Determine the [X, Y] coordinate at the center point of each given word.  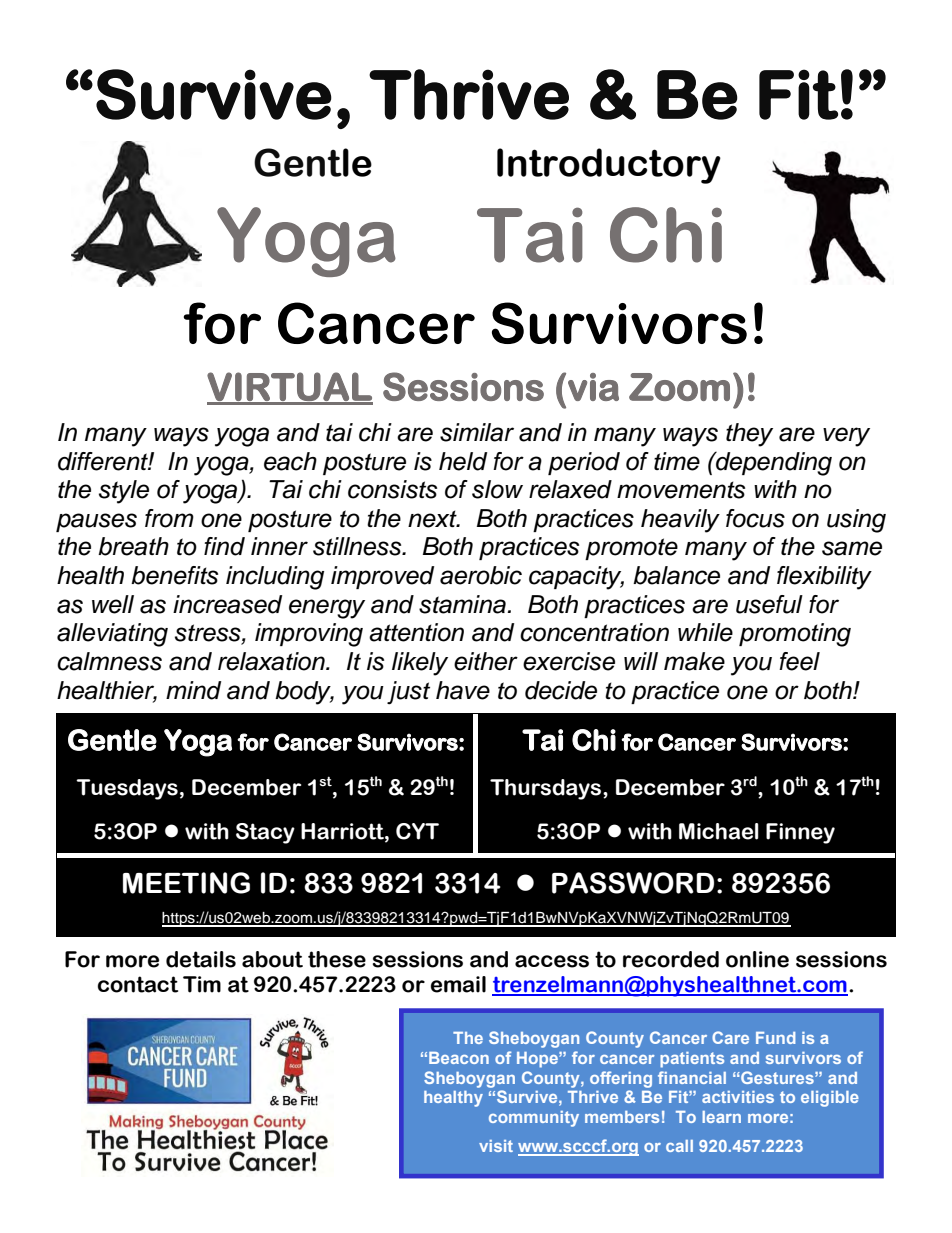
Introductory [609, 166]
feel [799, 661]
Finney [800, 833]
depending [773, 464]
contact [138, 984]
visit [496, 1146]
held [463, 461]
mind [193, 690]
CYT [417, 831]
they [749, 435]
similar [477, 432]
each [290, 461]
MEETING [186, 883]
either [486, 661]
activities [738, 1097]
